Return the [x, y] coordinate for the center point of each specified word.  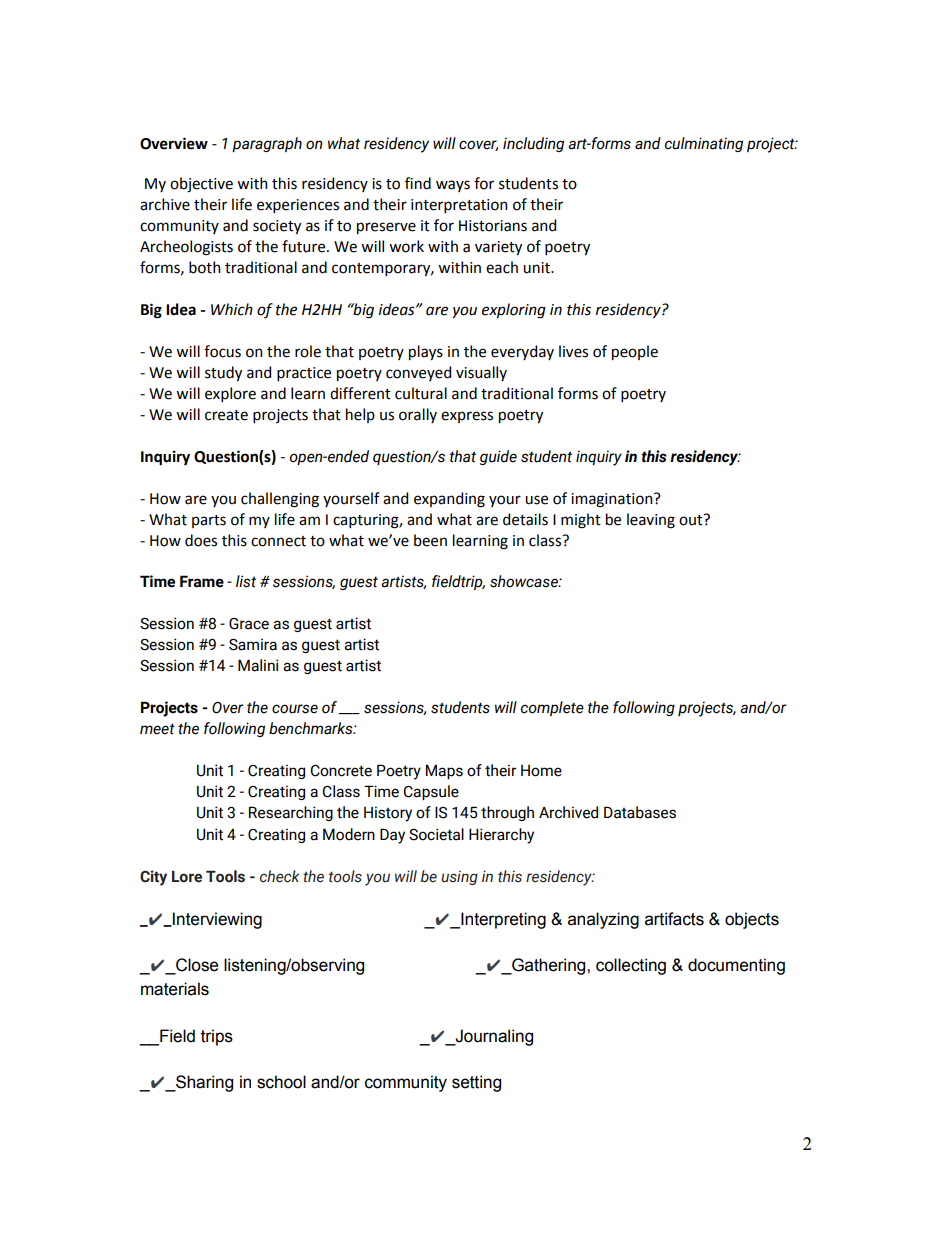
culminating [704, 144]
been [430, 540]
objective [201, 185]
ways [453, 186]
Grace [249, 624]
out [692, 520]
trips [217, 1037]
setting [476, 1083]
